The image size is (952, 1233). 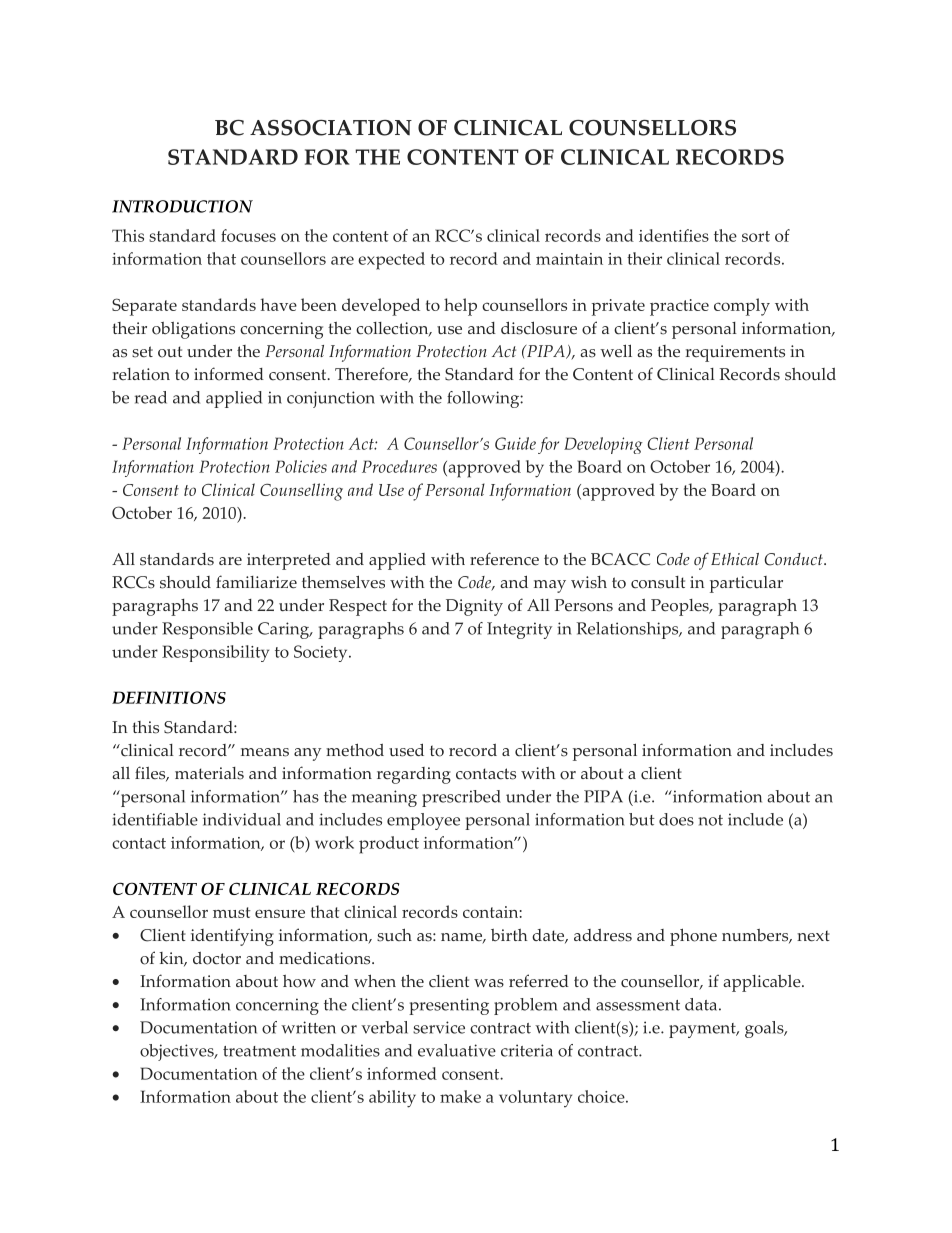 I want to click on prescribed, so click(x=461, y=798).
